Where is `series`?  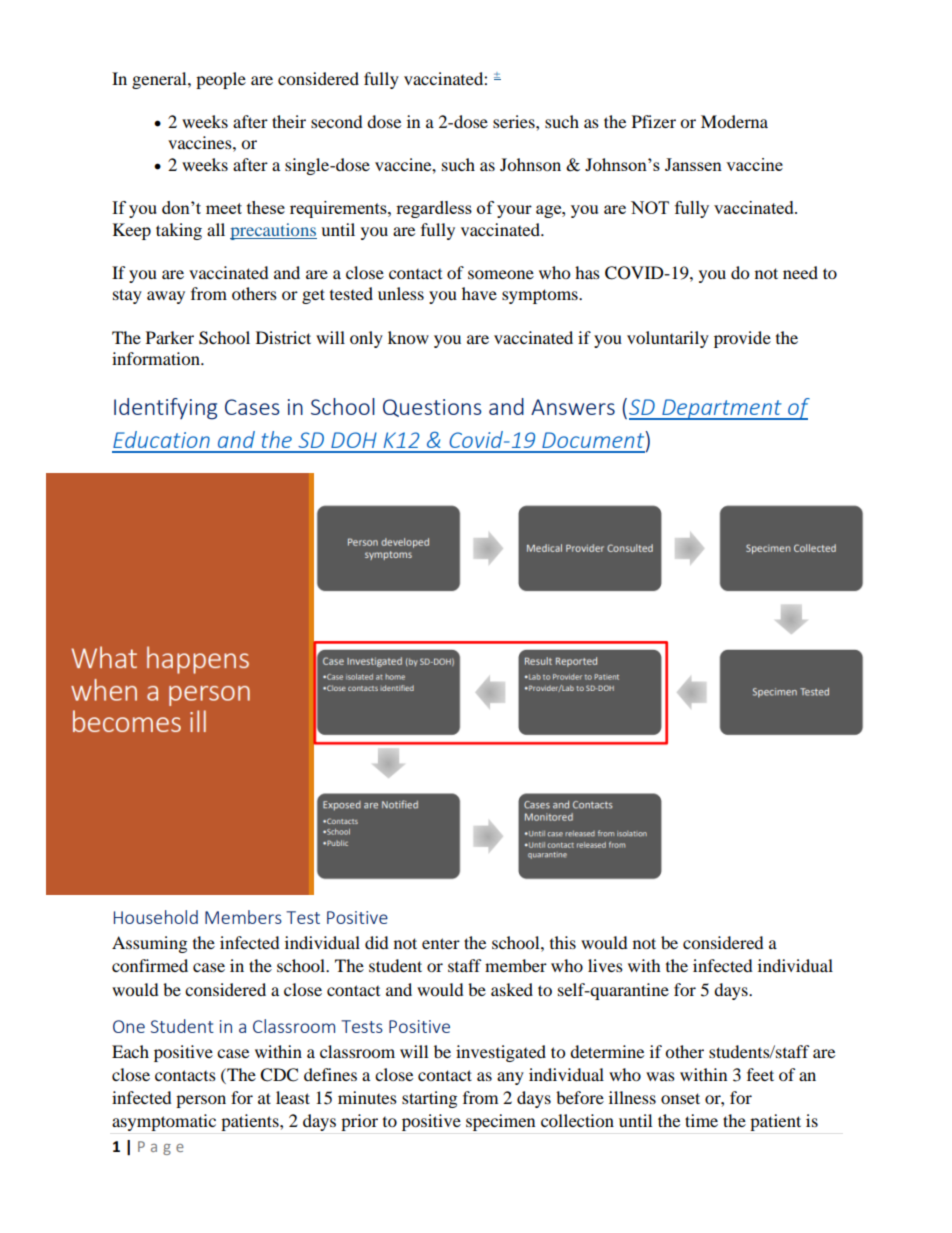
series is located at coordinates (515, 121).
